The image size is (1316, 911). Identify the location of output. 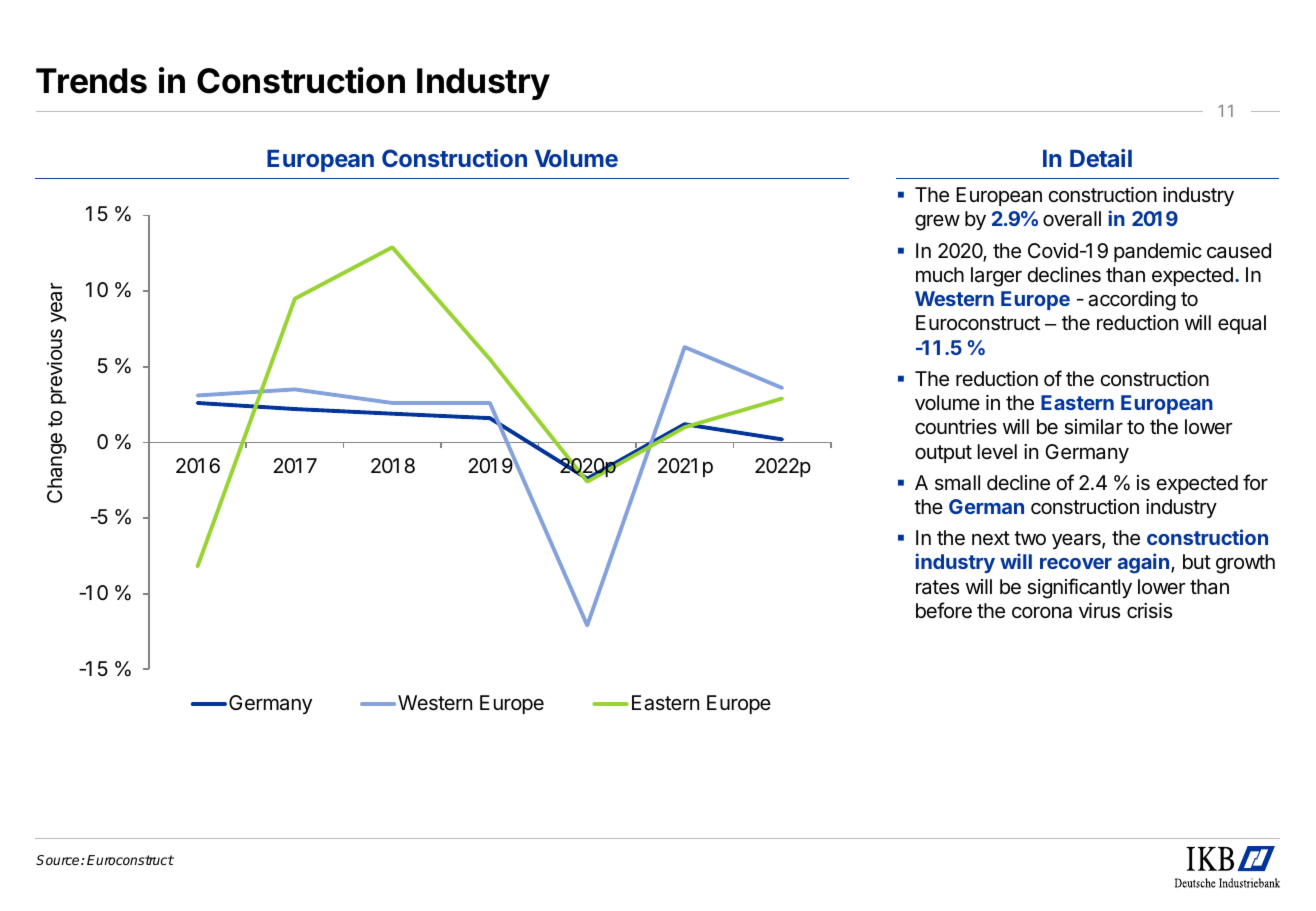
(943, 454).
